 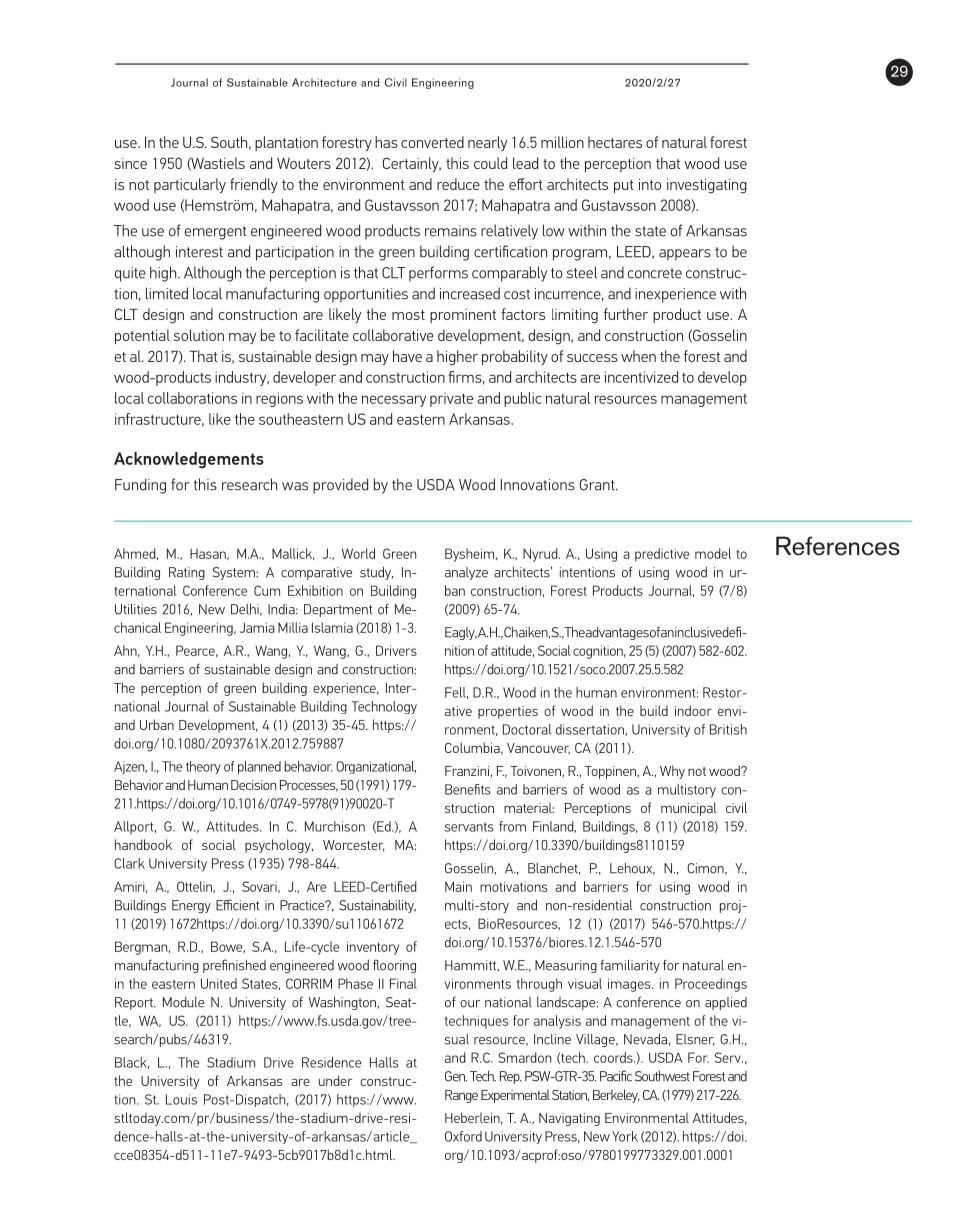 I want to click on York, so click(x=625, y=1136).
